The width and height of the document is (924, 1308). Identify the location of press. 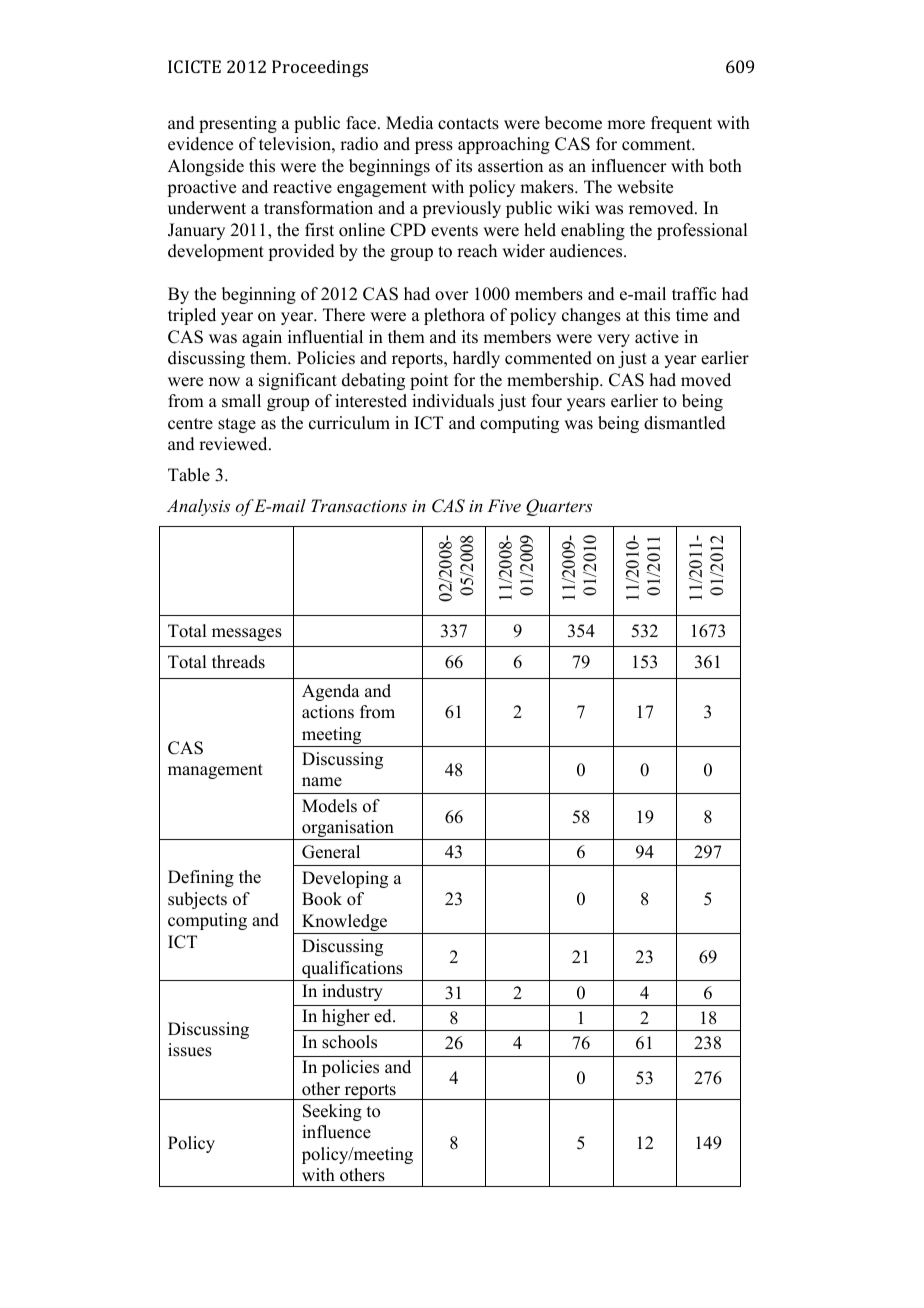
(434, 147).
